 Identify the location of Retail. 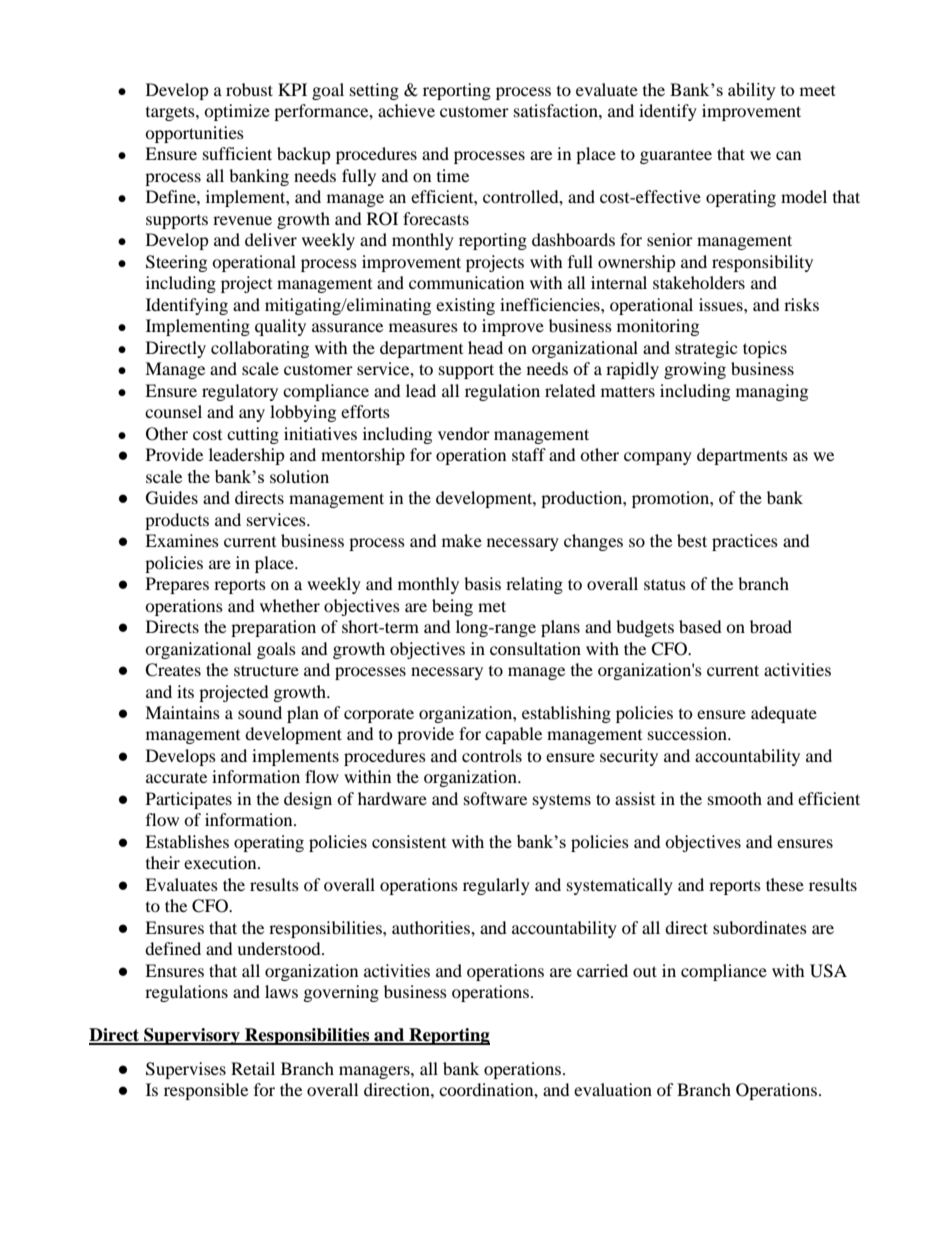
(253, 1068).
